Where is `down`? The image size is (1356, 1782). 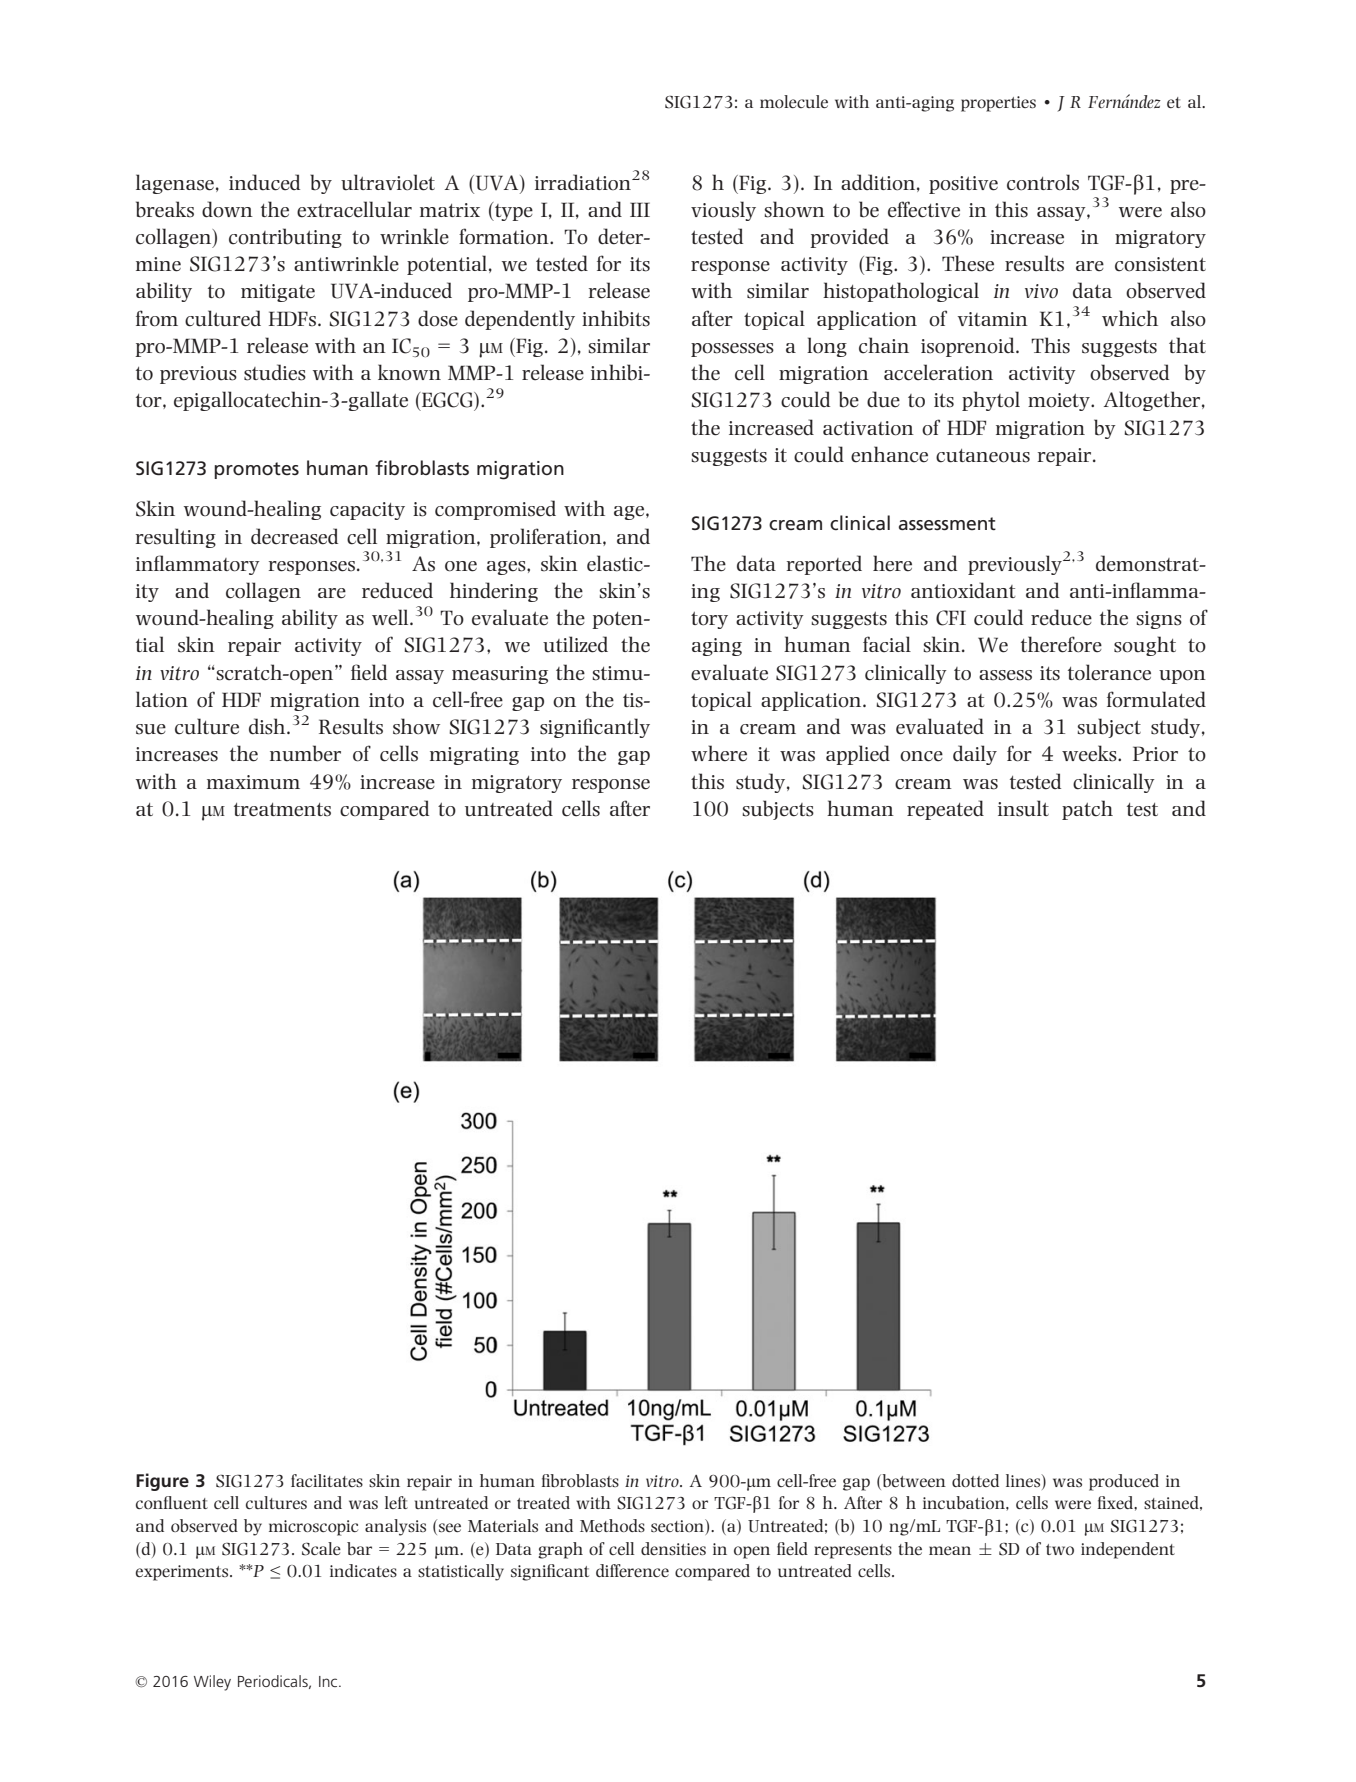
down is located at coordinates (227, 209).
